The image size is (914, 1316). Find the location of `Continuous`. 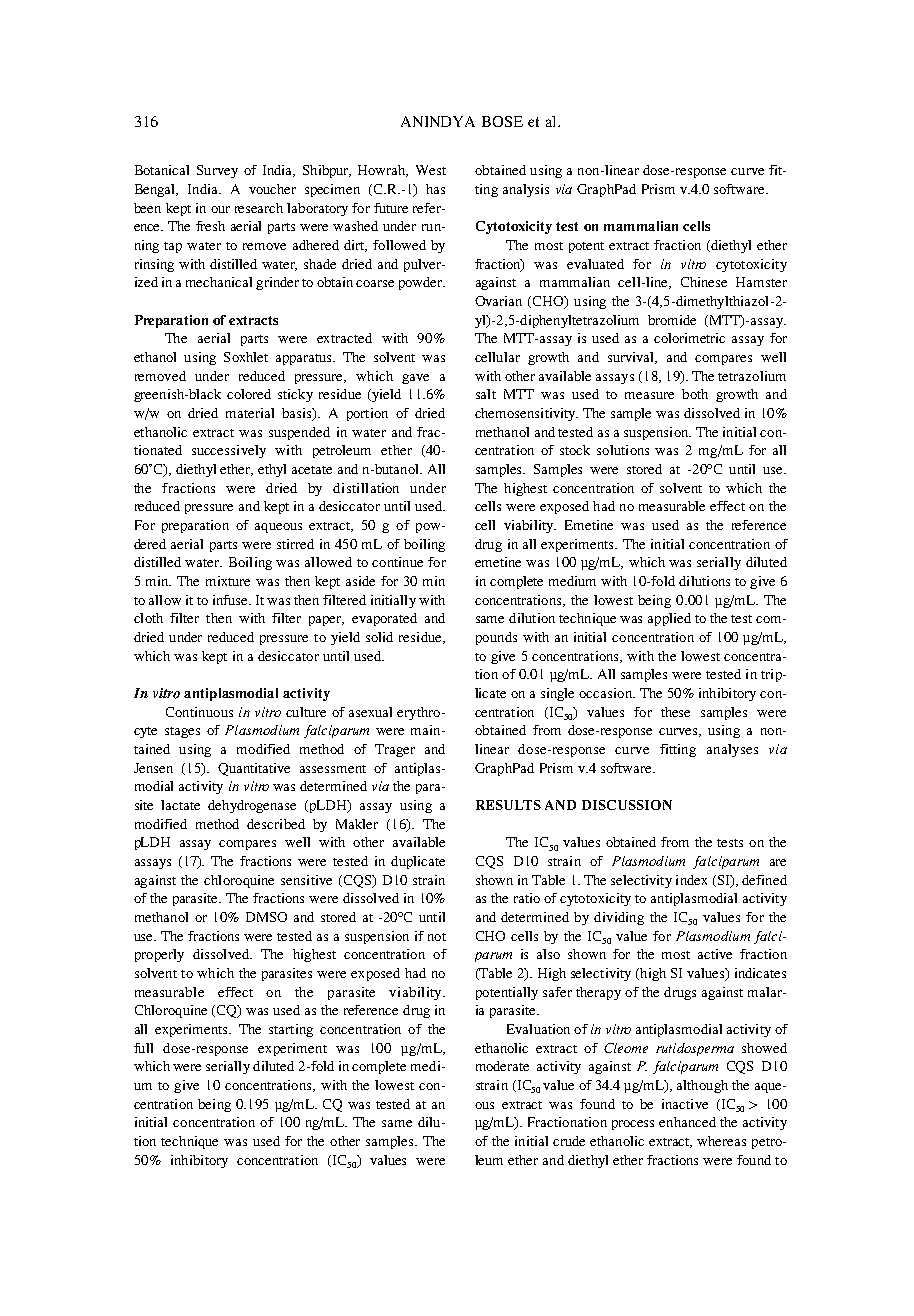

Continuous is located at coordinates (199, 712).
